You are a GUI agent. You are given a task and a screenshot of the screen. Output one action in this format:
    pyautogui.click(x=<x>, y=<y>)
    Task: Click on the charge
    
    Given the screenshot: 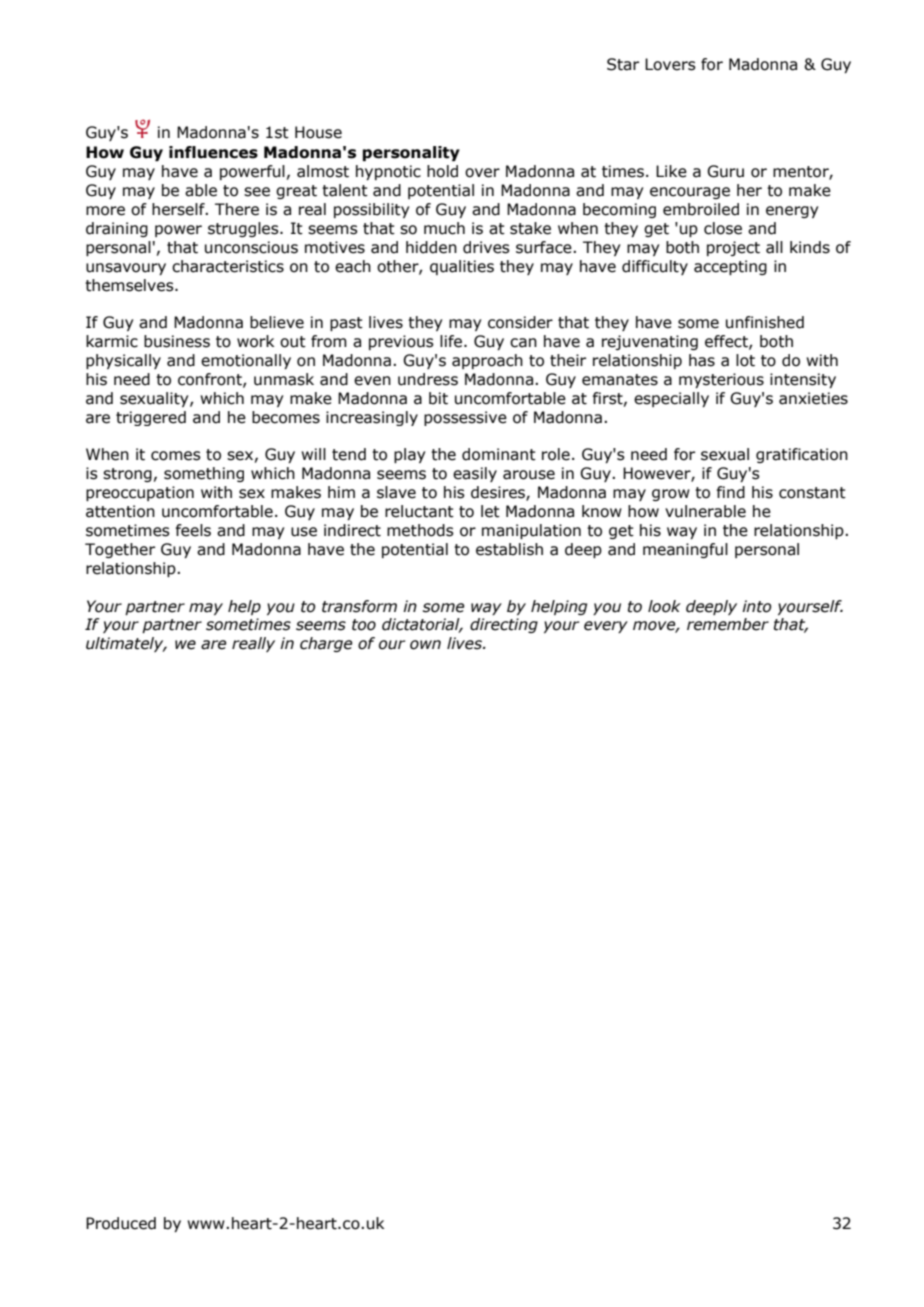 What is the action you would take?
    pyautogui.click(x=326, y=644)
